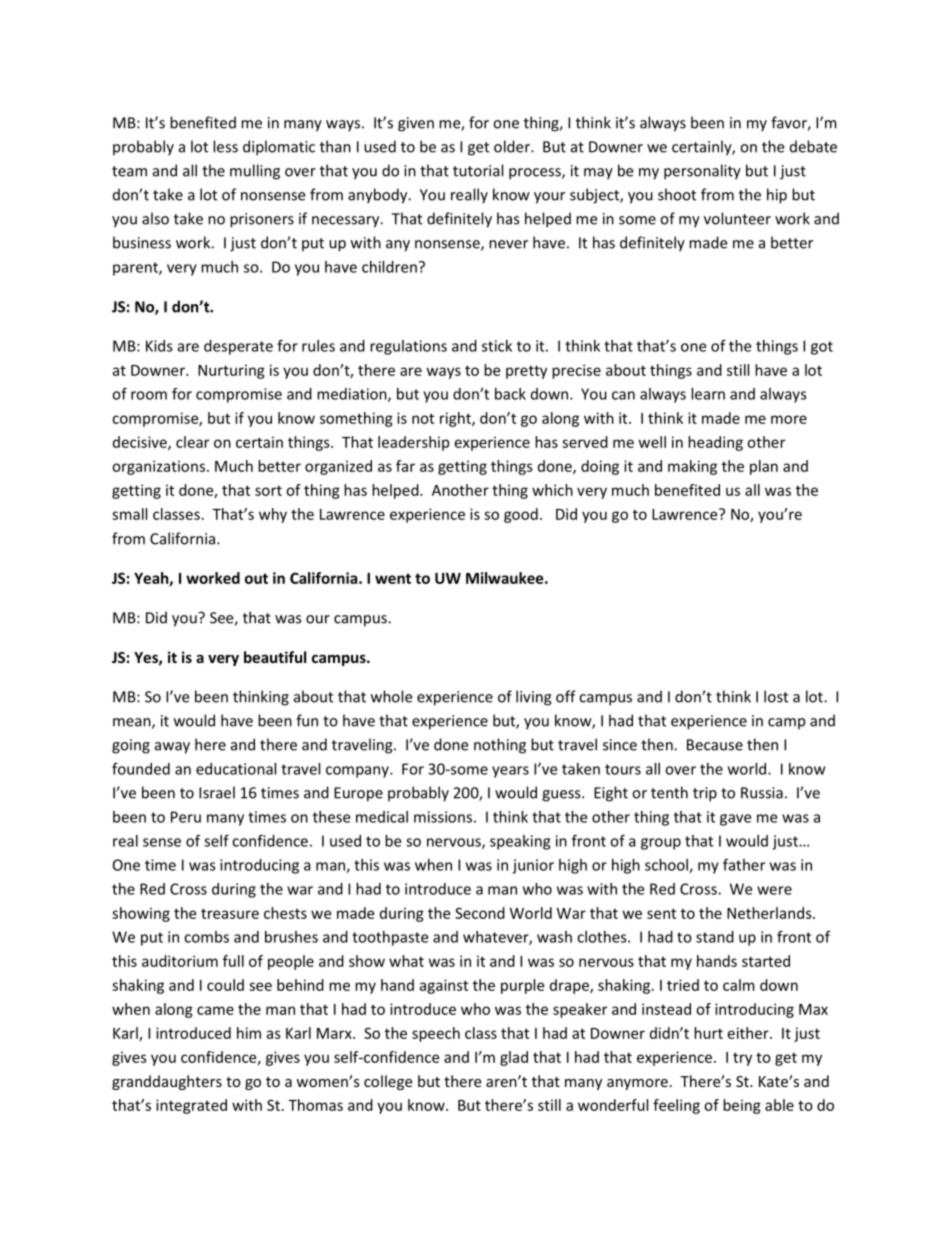 The width and height of the document is (952, 1233). What do you see at coordinates (510, 772) in the document?
I see `years` at bounding box center [510, 772].
